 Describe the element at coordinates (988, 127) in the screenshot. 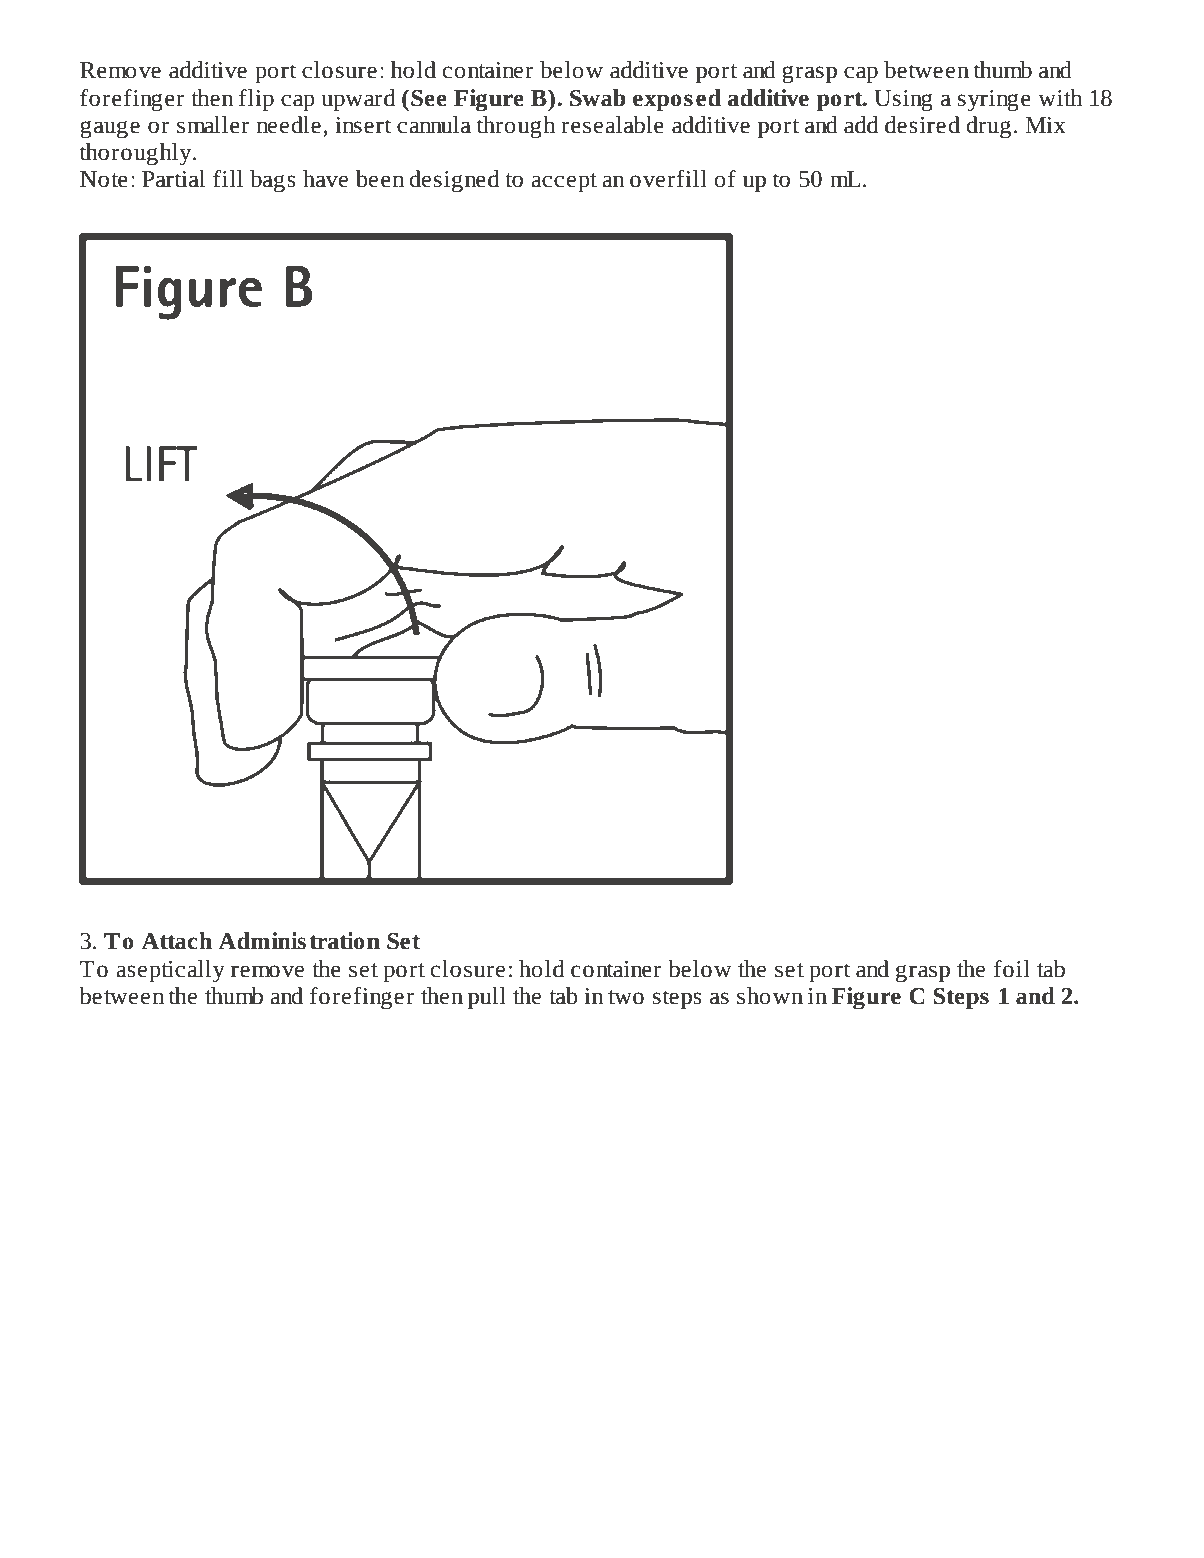

I see `drug` at that location.
